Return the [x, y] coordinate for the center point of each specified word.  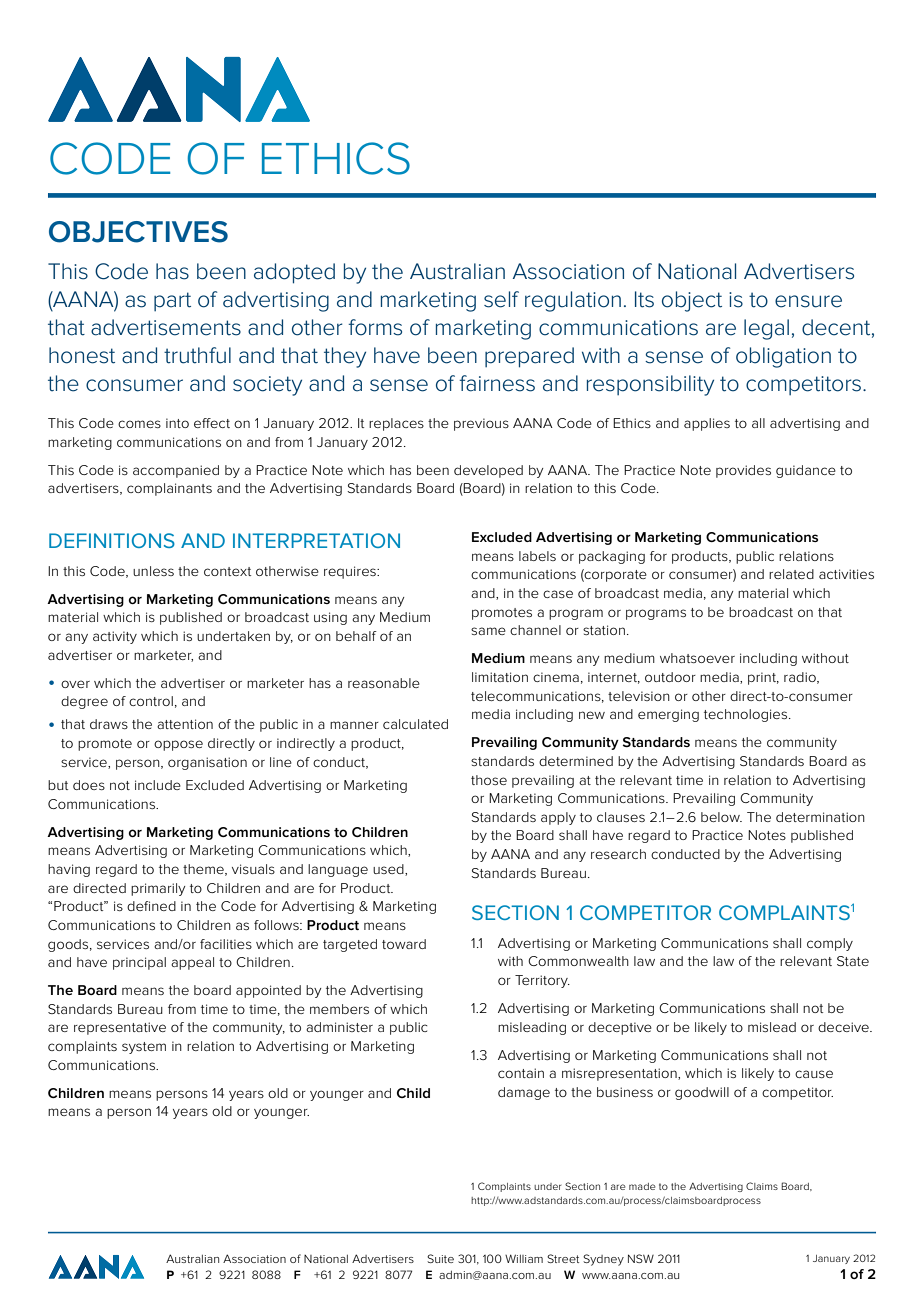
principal [139, 963]
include [158, 785]
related [791, 574]
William [524, 1258]
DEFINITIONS [112, 540]
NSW [641, 1258]
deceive [844, 1027]
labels [537, 556]
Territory [542, 981]
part [172, 301]
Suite [440, 1258]
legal [766, 329]
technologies [747, 715]
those [489, 780]
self [501, 299]
